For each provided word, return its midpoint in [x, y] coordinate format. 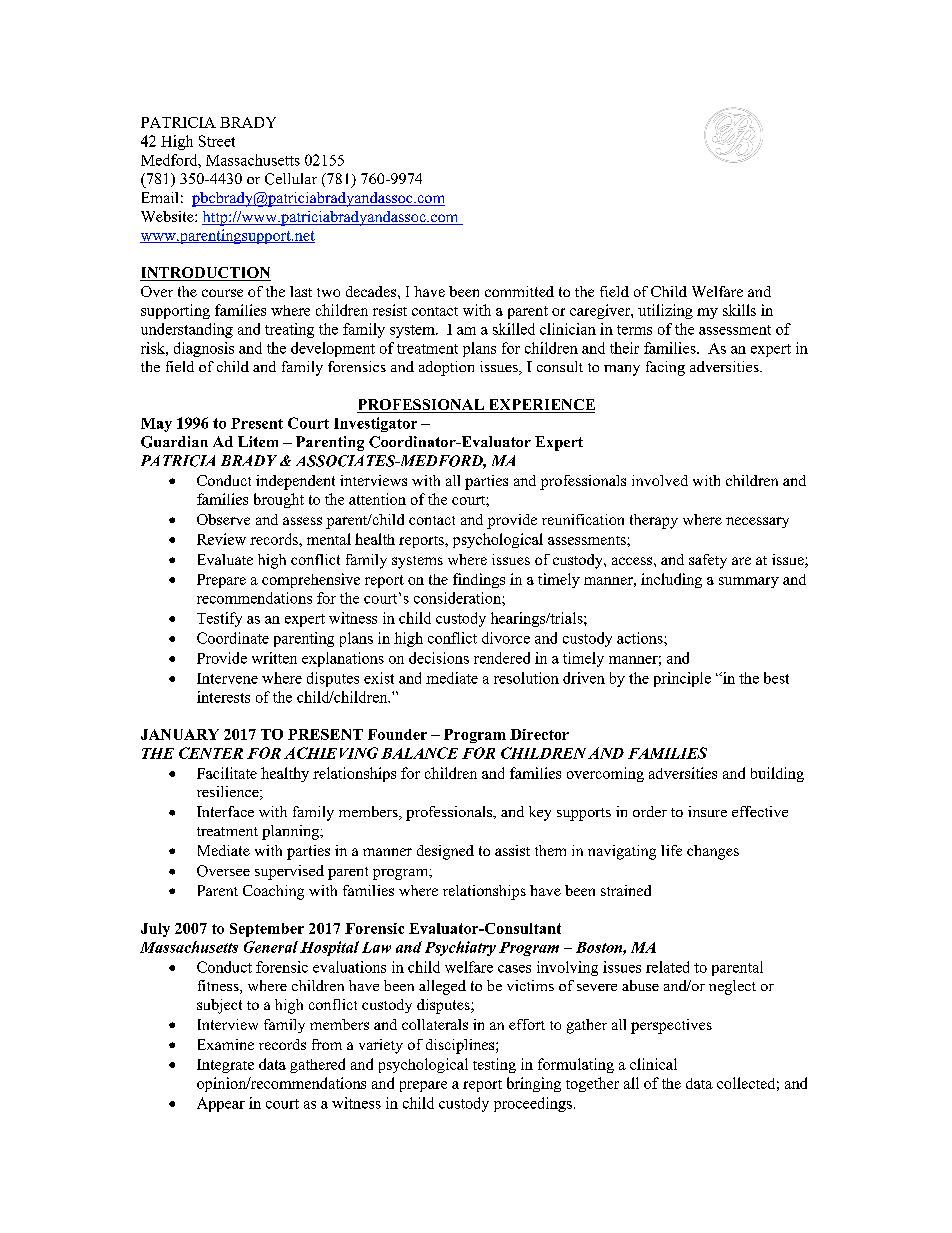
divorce [506, 638]
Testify [219, 619]
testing [494, 1065]
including [671, 580]
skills [739, 310]
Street [217, 141]
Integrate [225, 1066]
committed [519, 291]
